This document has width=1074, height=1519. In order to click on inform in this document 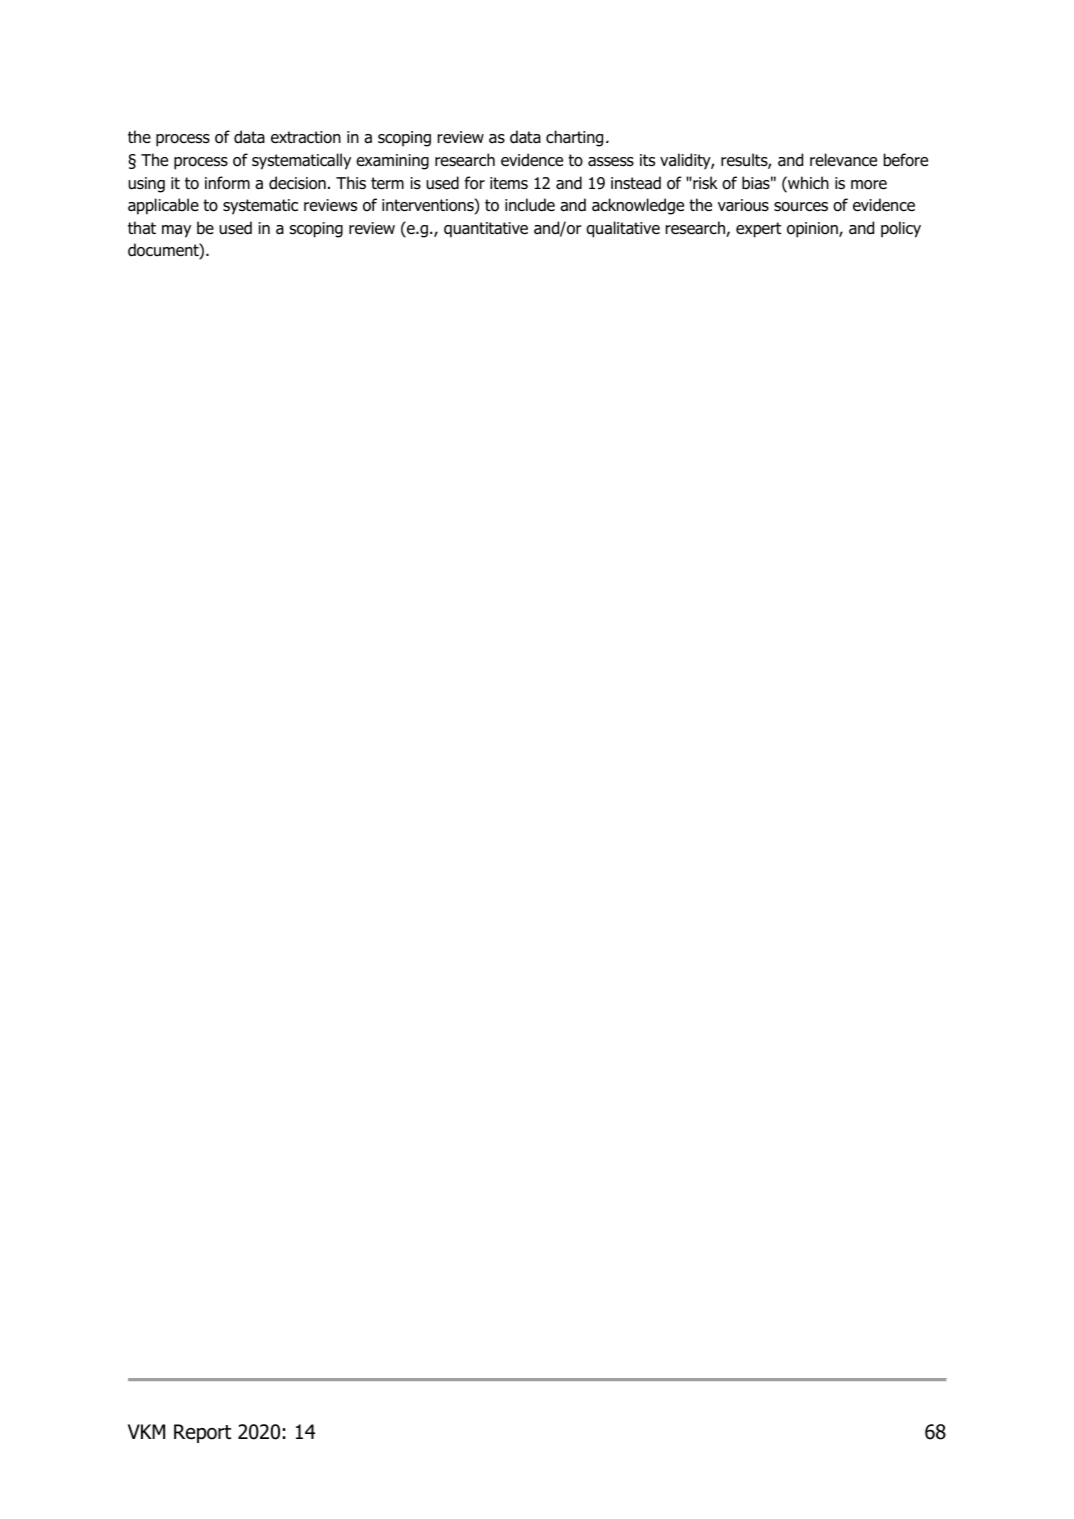, I will do `click(227, 183)`.
